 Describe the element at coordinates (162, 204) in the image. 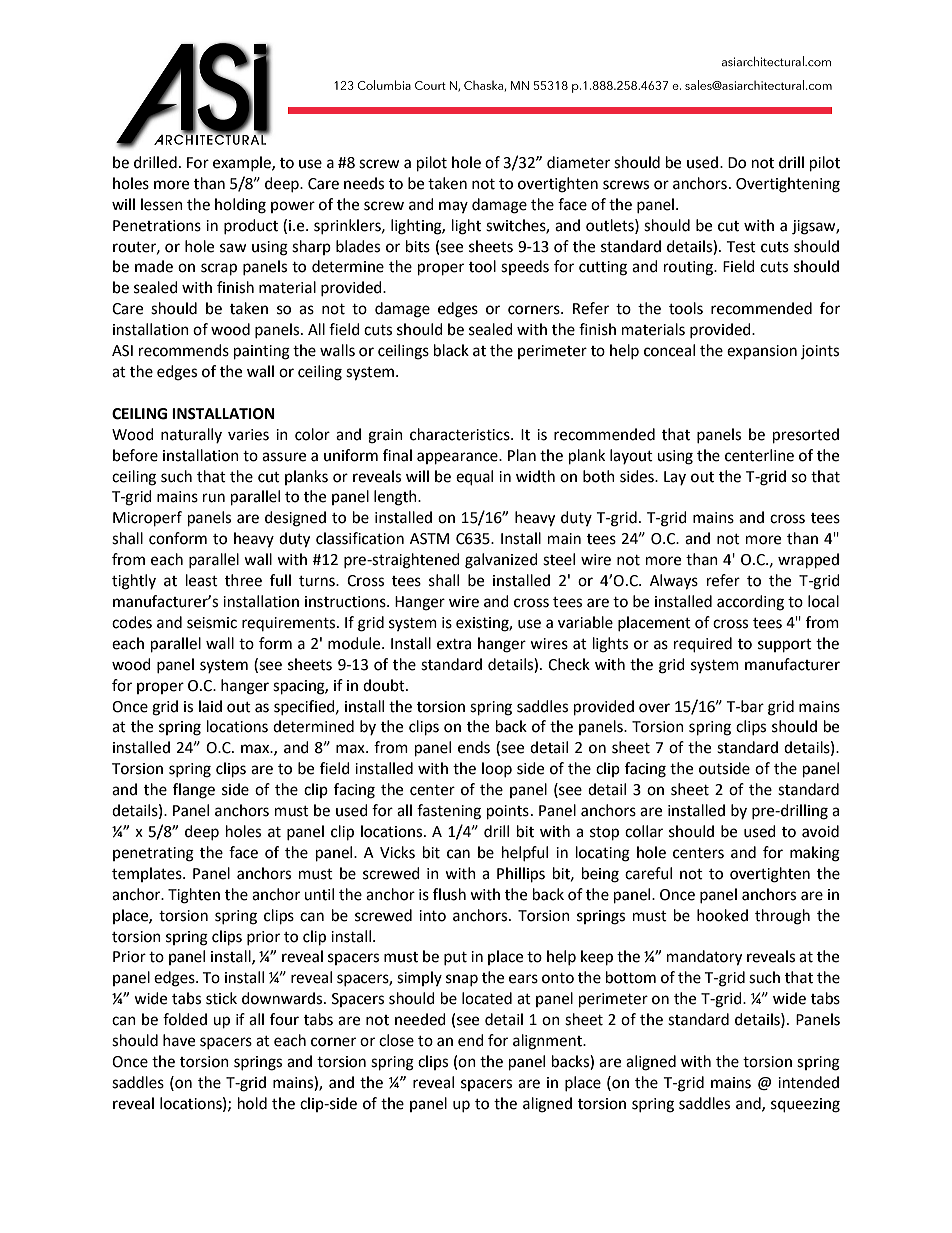

I see `lessen` at that location.
